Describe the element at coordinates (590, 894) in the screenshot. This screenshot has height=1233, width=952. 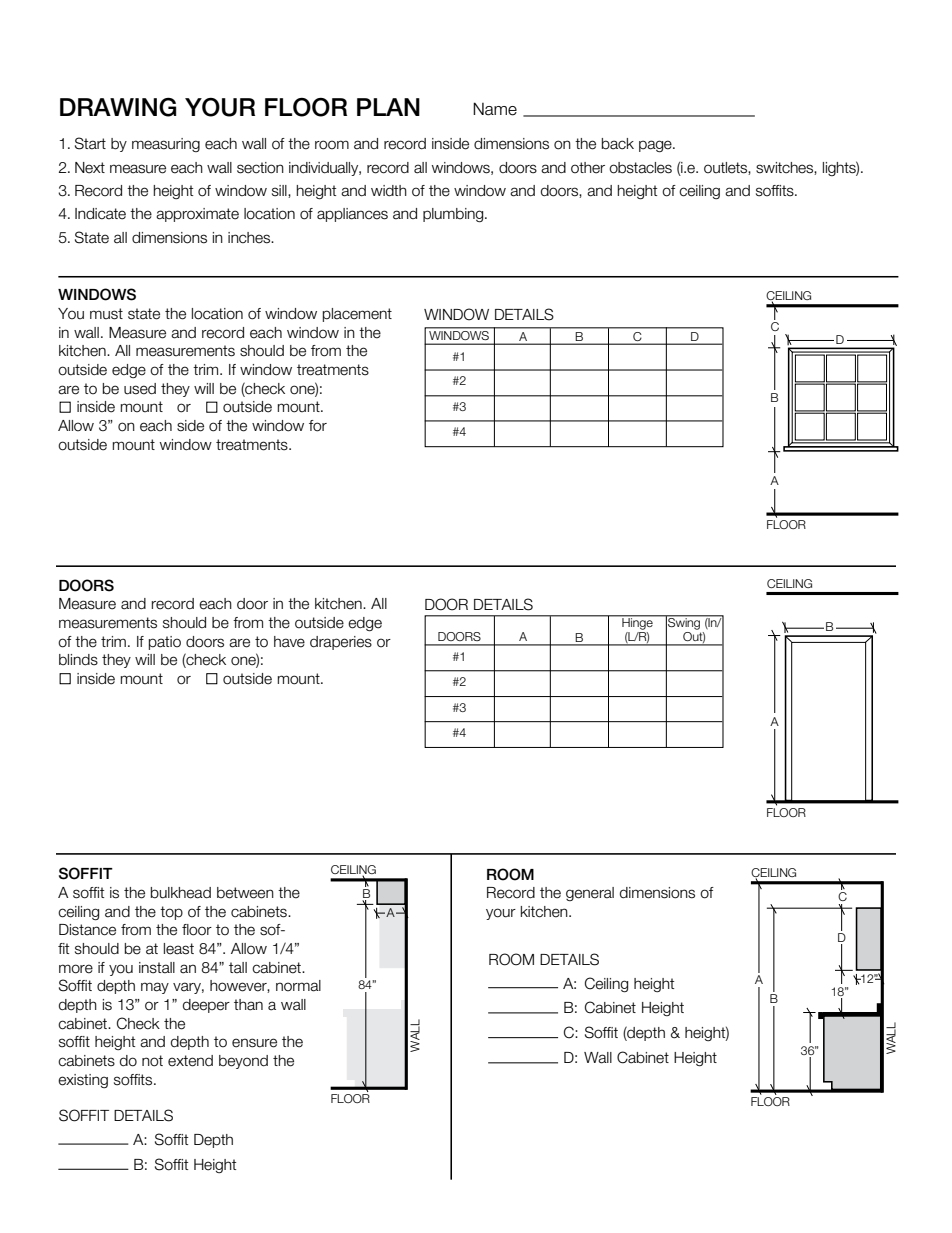
I see `general` at that location.
